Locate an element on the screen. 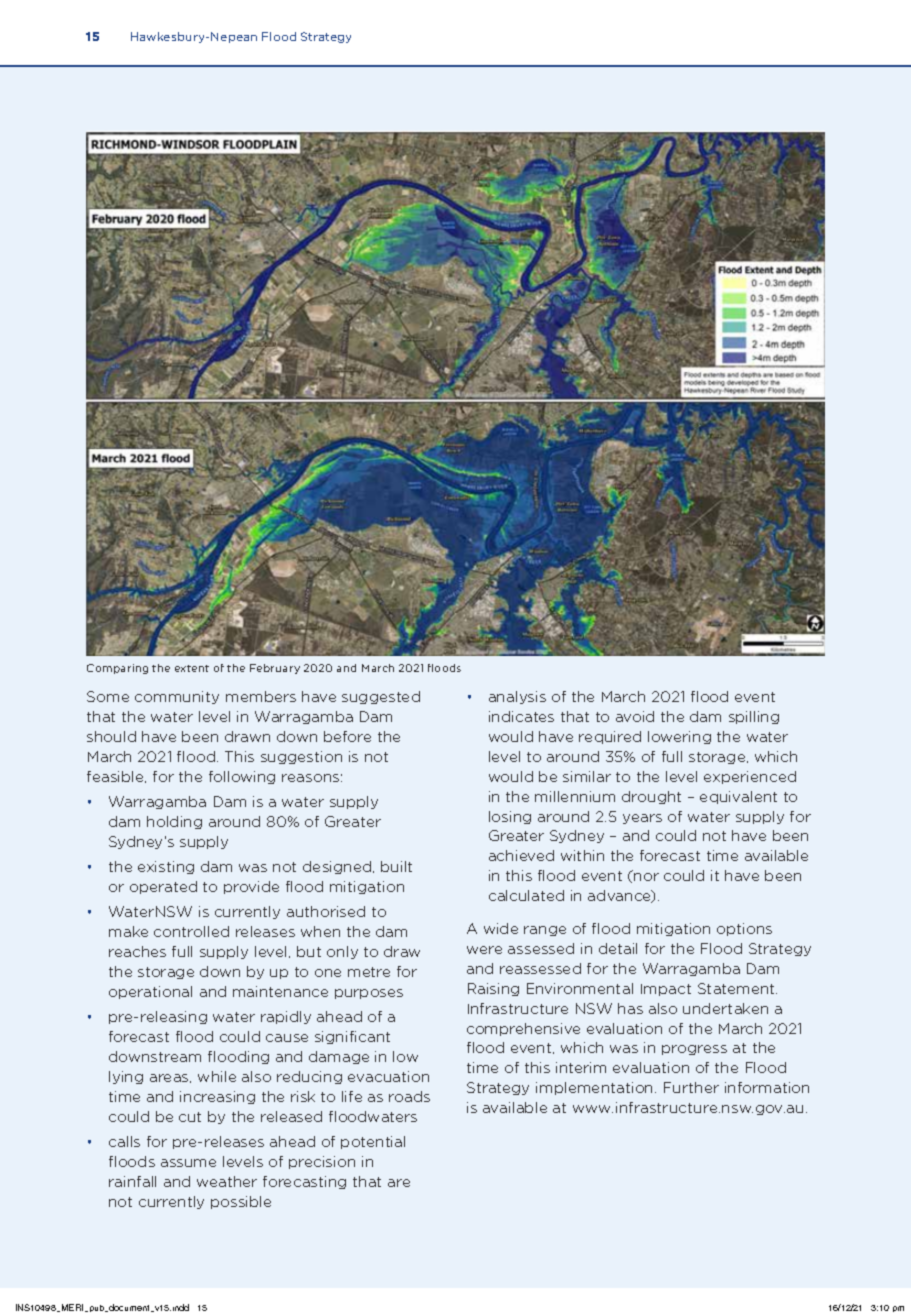  controlled is located at coordinates (191, 931).
